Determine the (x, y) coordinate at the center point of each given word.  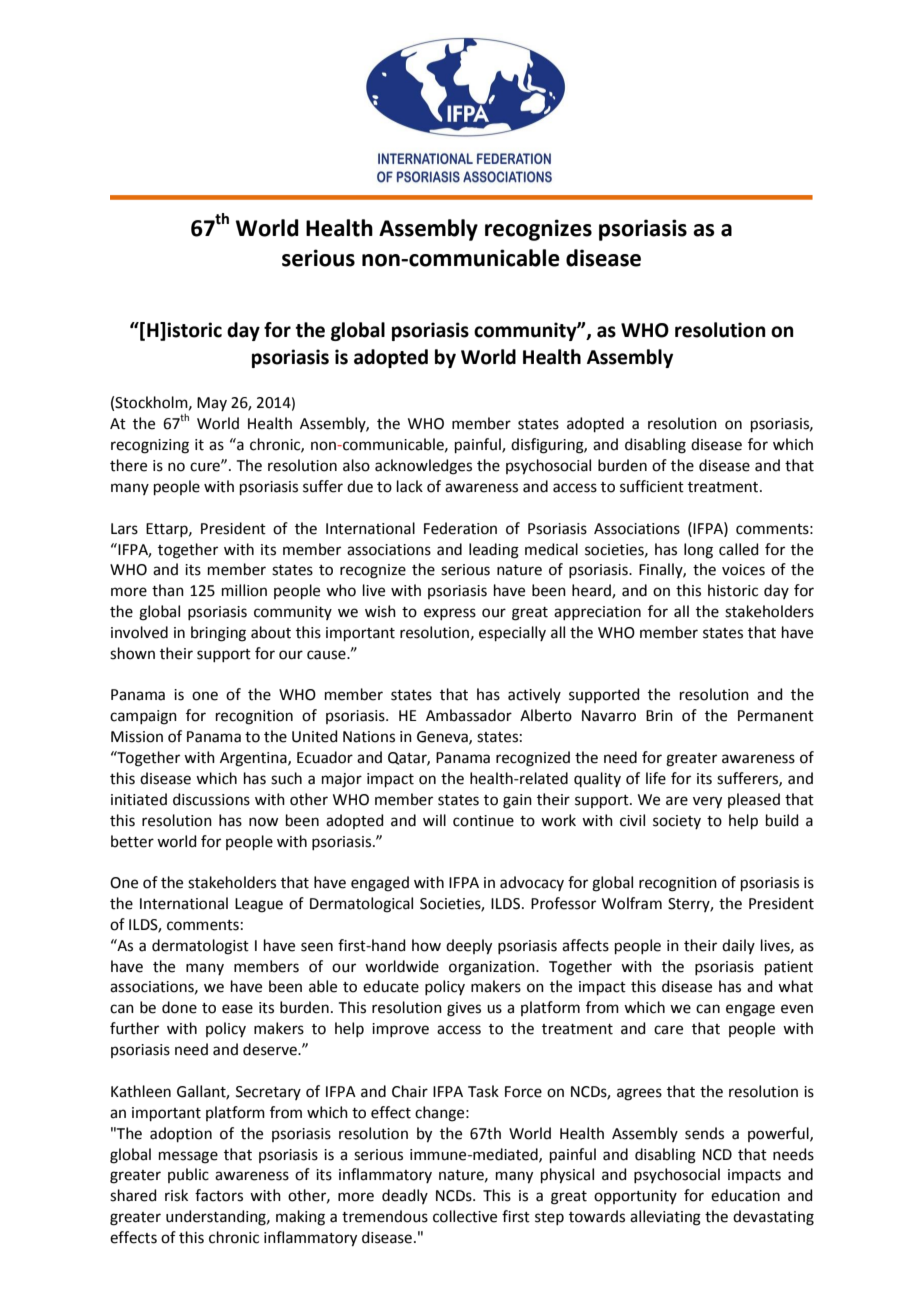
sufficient (652, 486)
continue (483, 821)
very (707, 802)
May (212, 404)
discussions (211, 799)
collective (465, 1216)
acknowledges (423, 467)
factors (219, 1195)
